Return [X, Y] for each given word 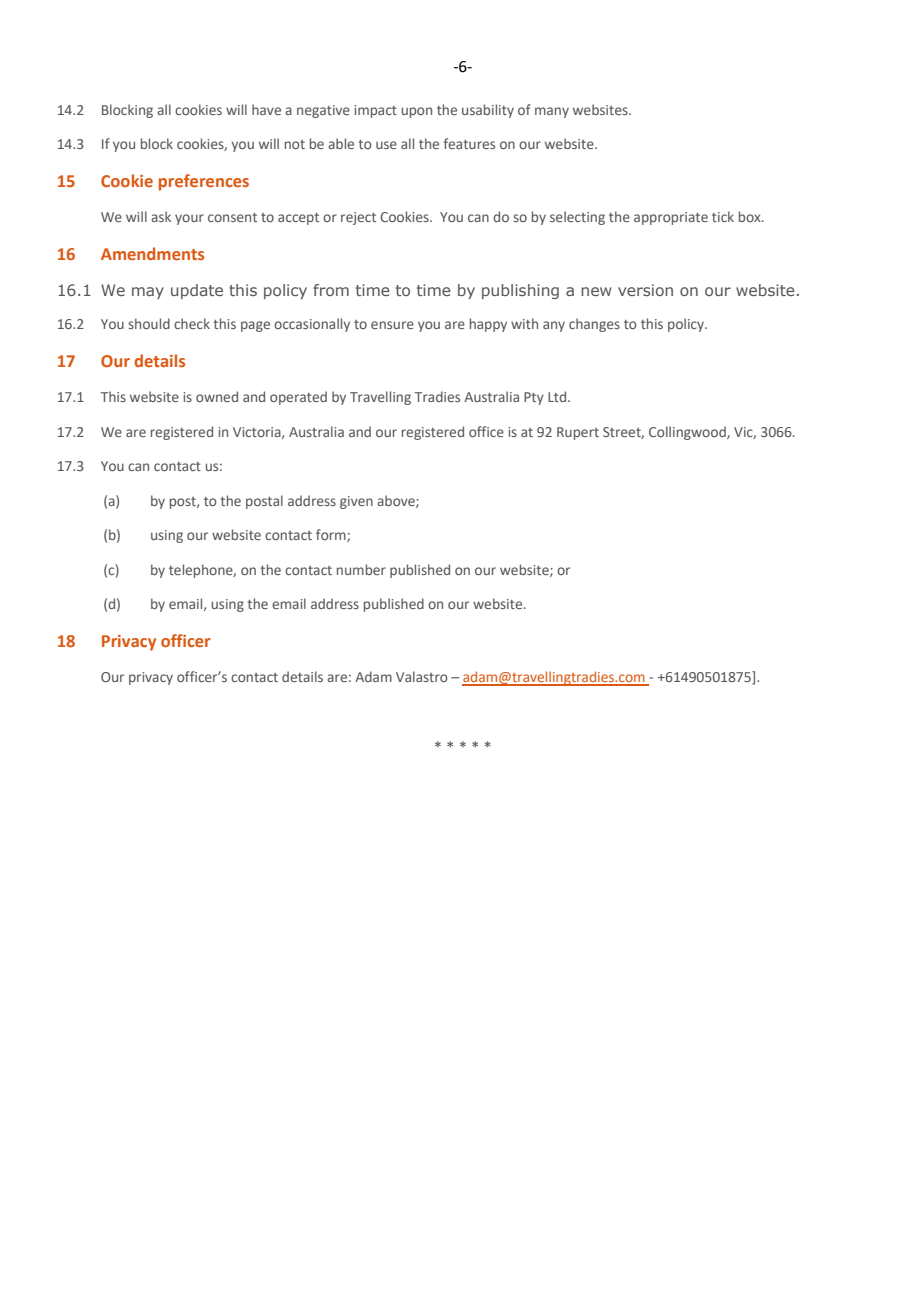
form [332, 535]
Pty [534, 398]
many [552, 112]
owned [217, 396]
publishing [520, 291]
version [645, 290]
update [197, 291]
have [266, 109]
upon [416, 112]
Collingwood [688, 433]
